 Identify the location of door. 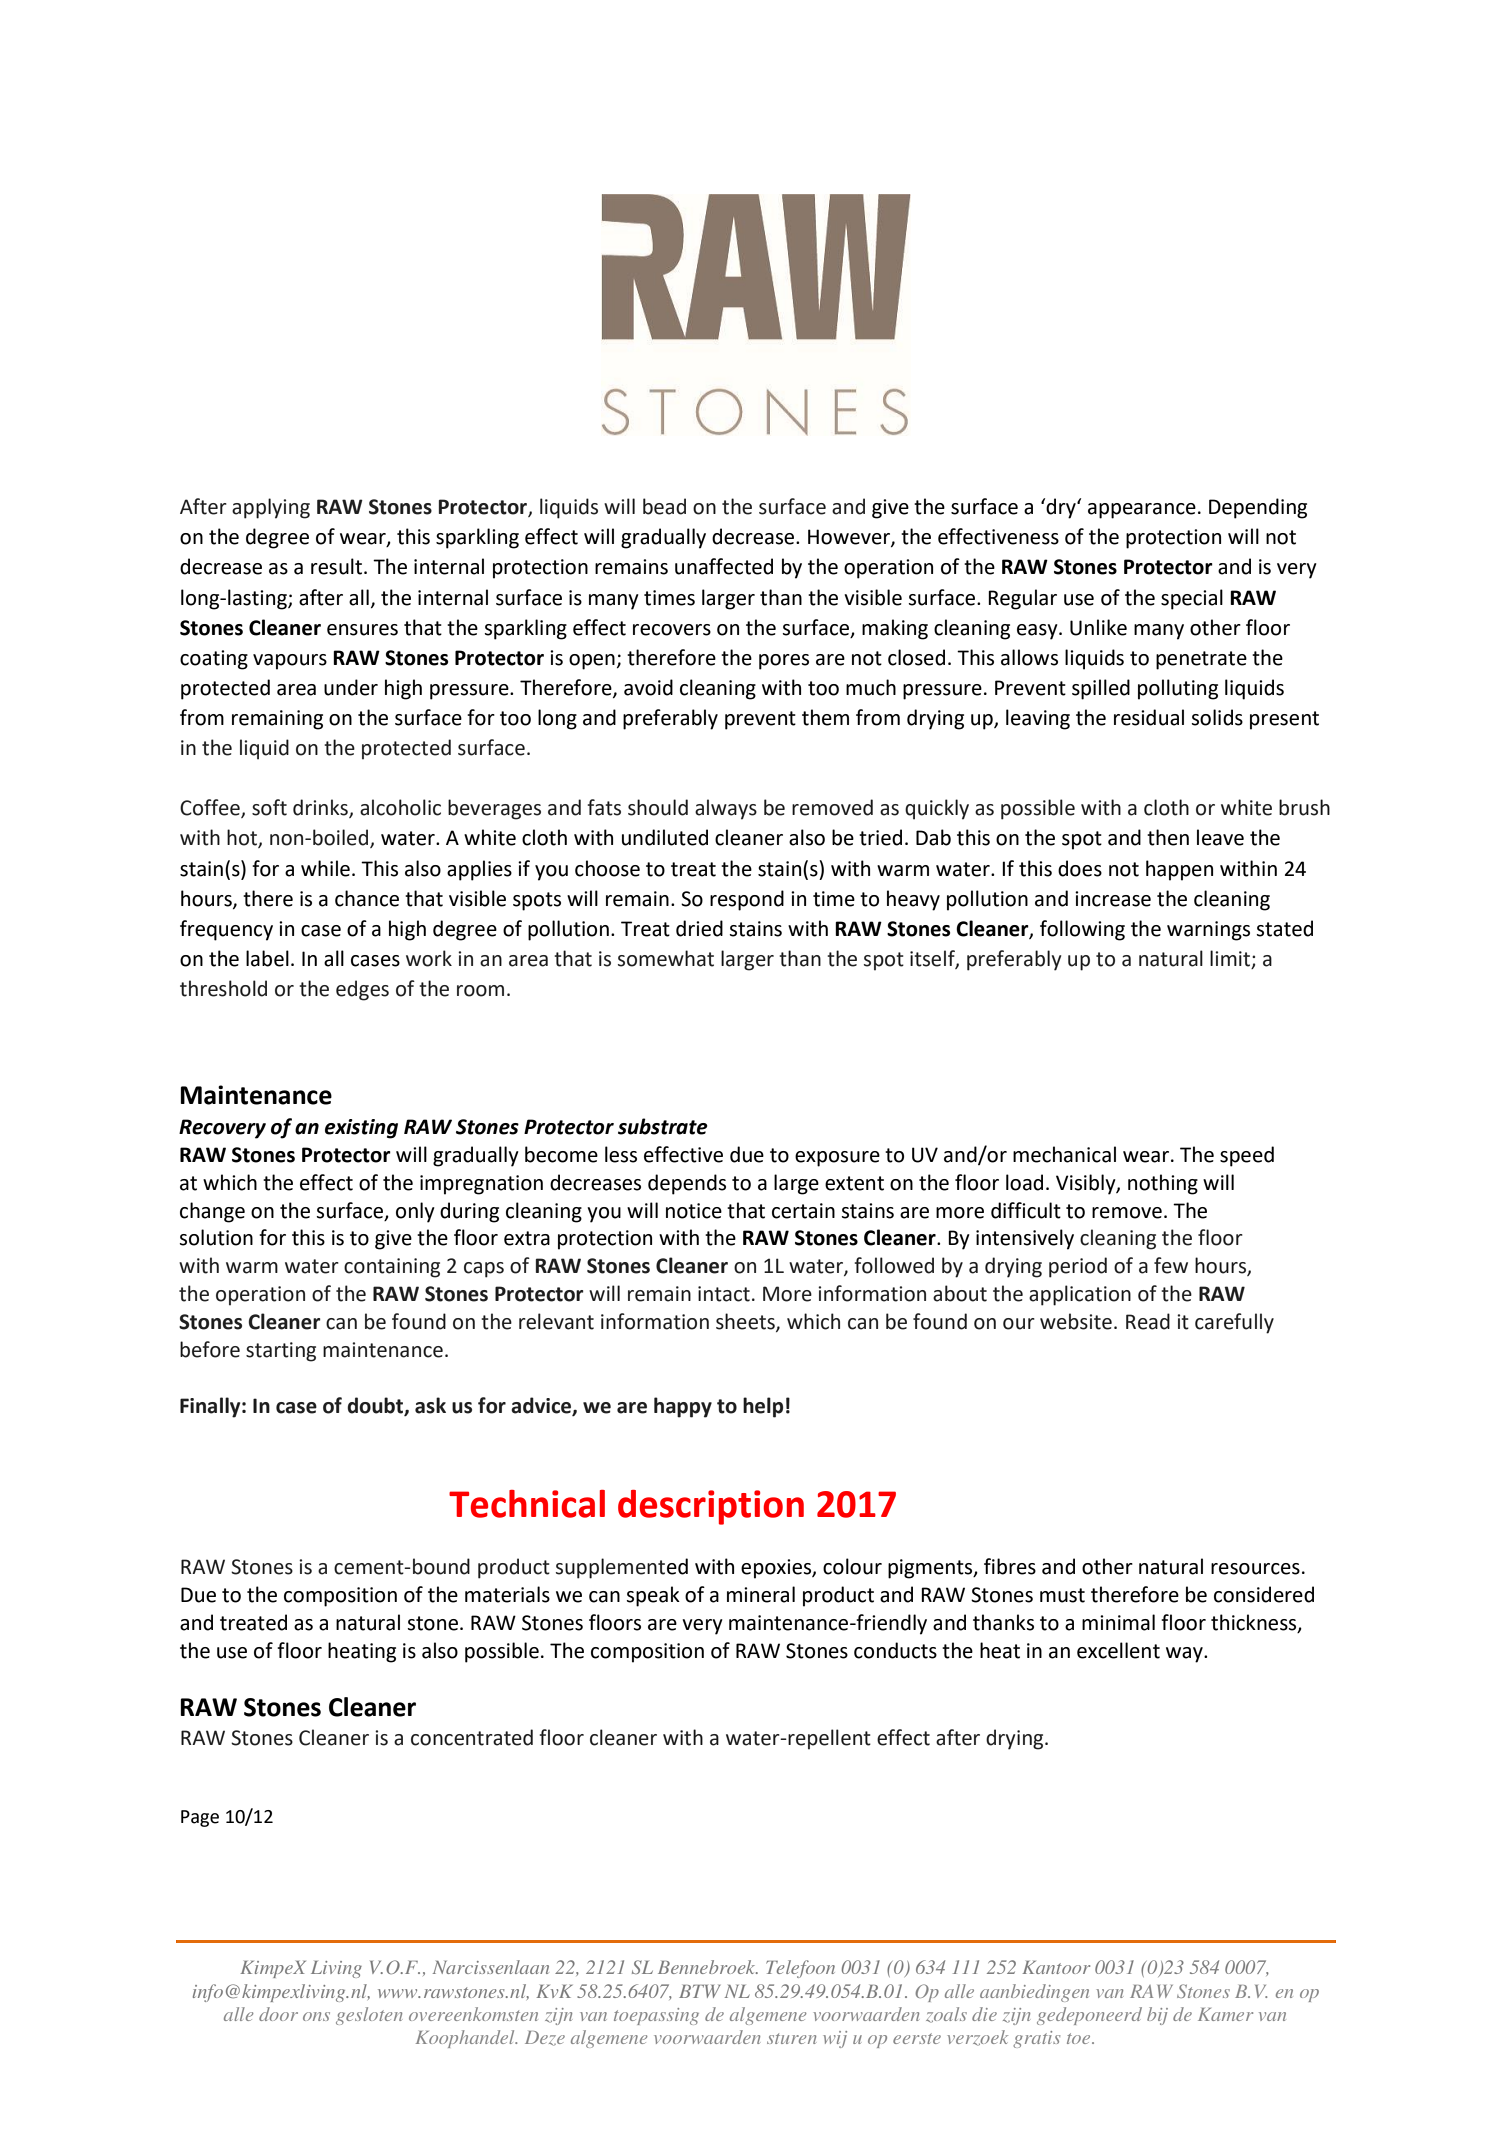
(278, 2014).
